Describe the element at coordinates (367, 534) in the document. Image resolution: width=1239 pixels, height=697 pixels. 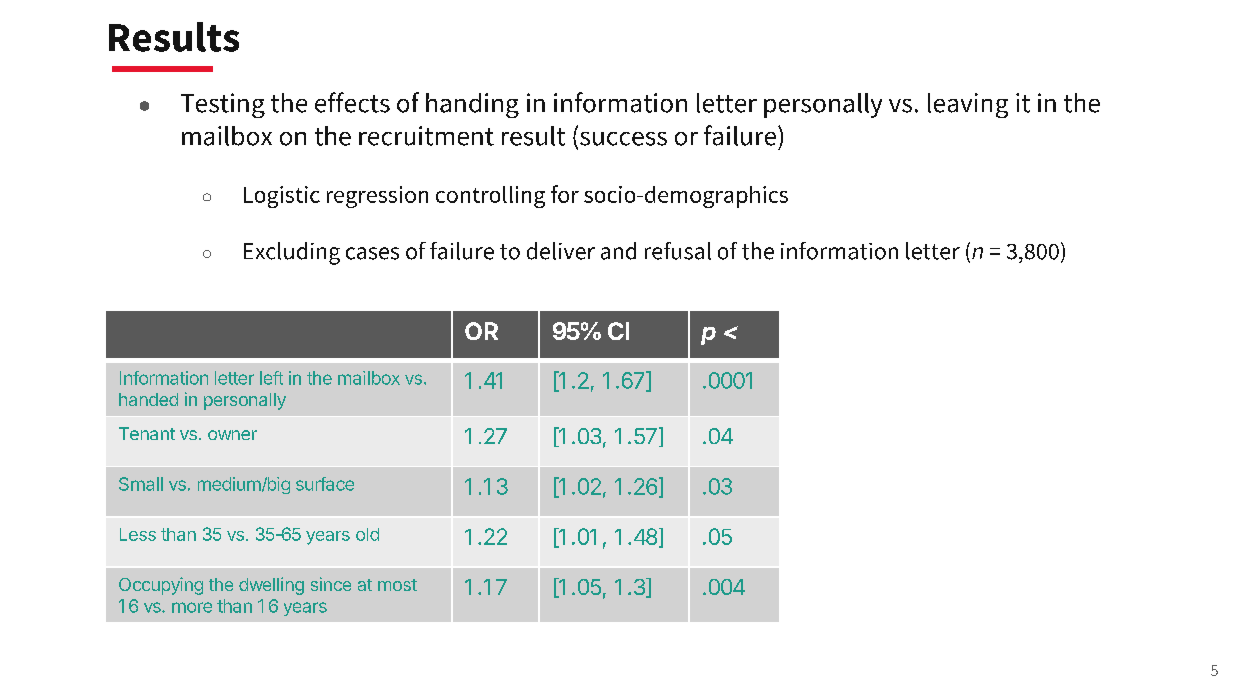
I see `old` at that location.
